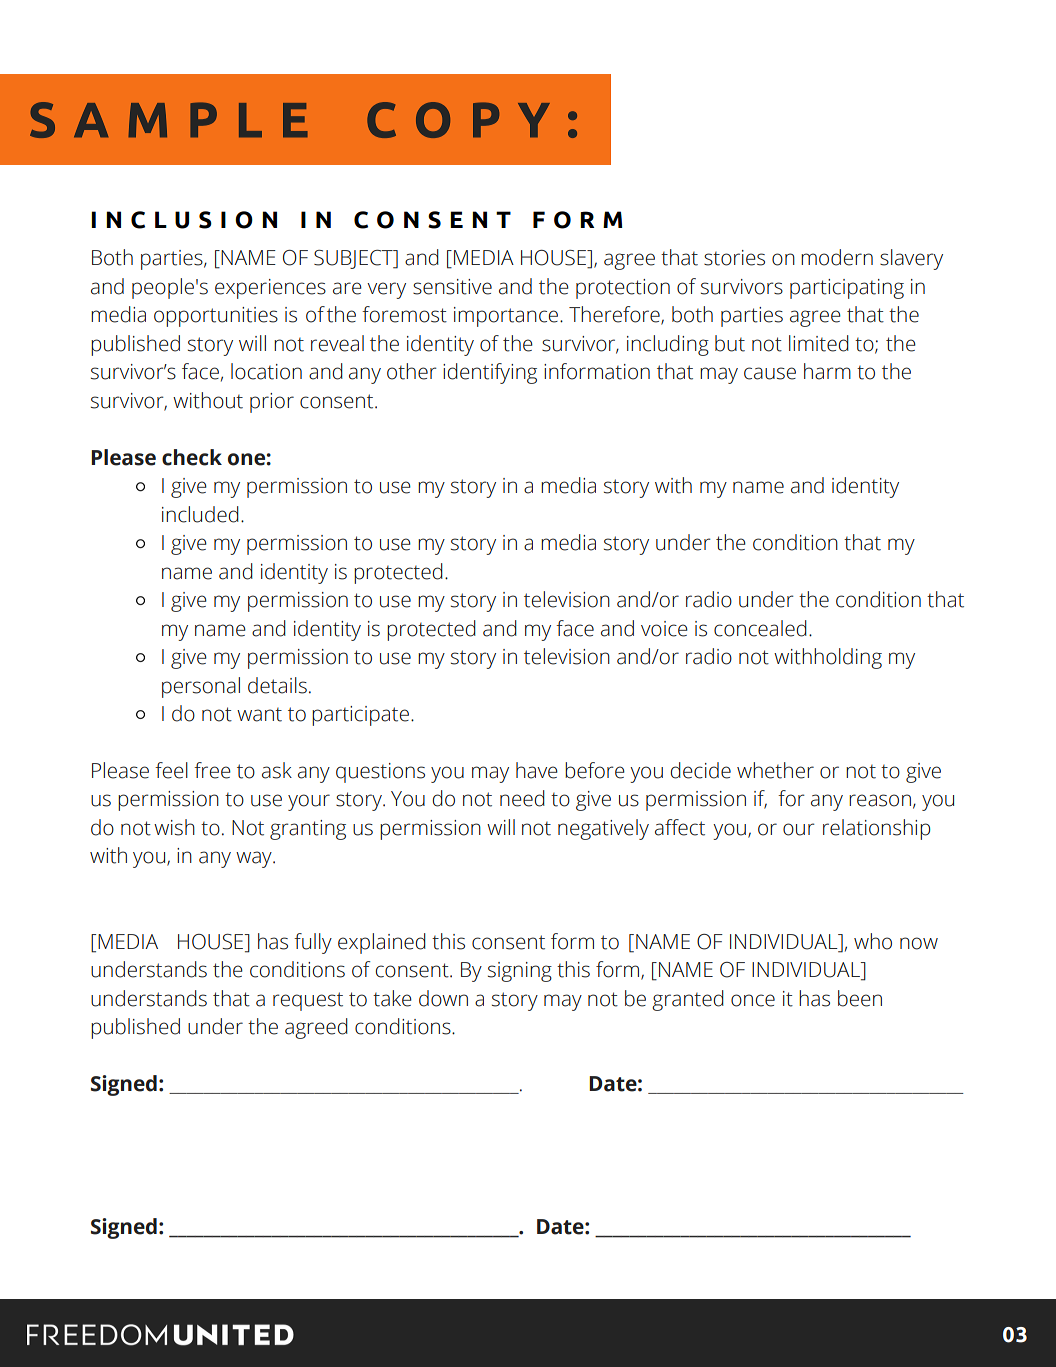 The width and height of the screenshot is (1056, 1367). I want to click on details, so click(277, 685).
